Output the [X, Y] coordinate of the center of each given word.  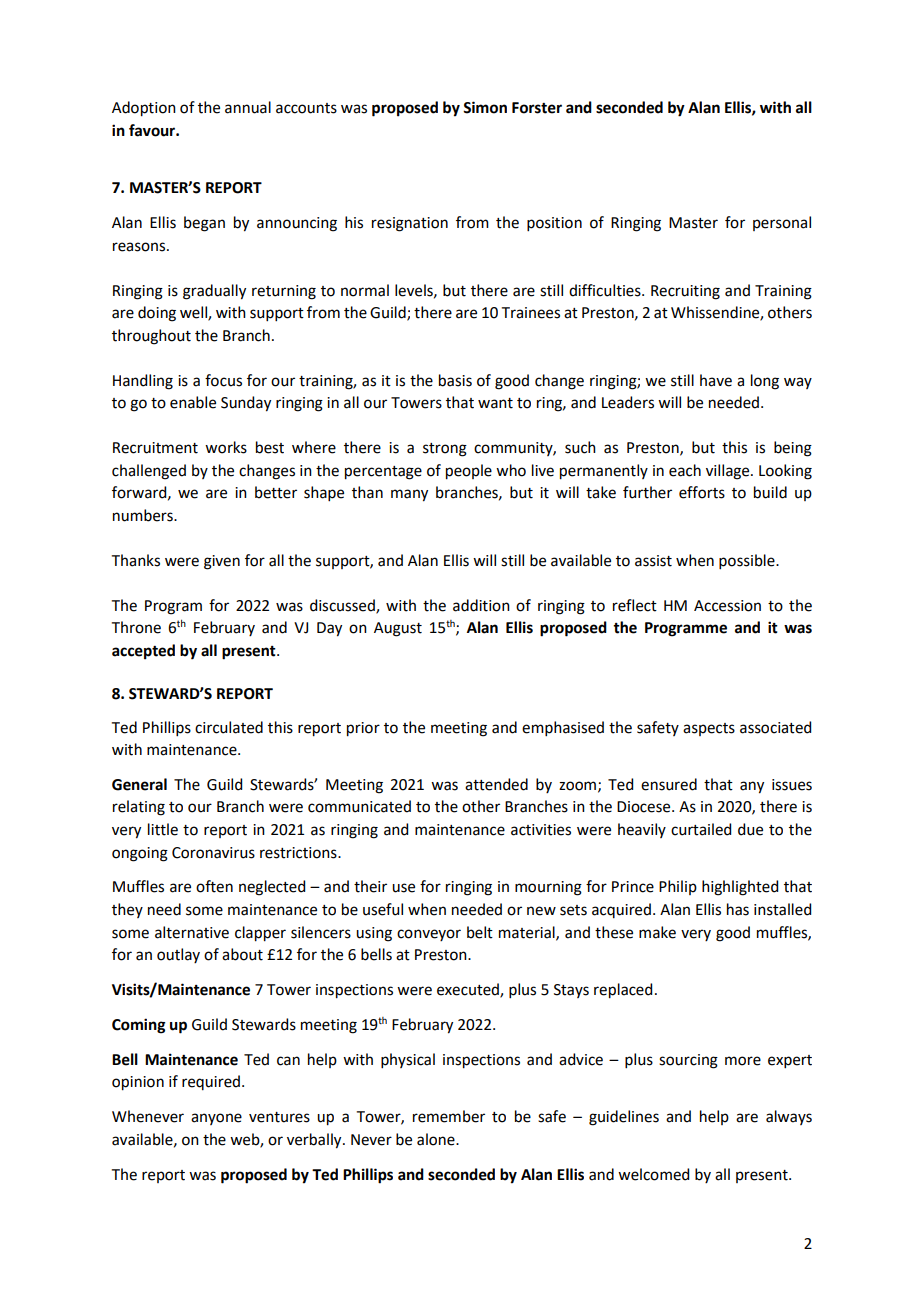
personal [782, 223]
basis [455, 380]
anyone [216, 1119]
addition [481, 605]
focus [223, 380]
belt [480, 932]
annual [248, 107]
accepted [143, 652]
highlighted [740, 888]
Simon [485, 107]
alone [437, 1139]
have [716, 380]
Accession [727, 606]
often [214, 886]
